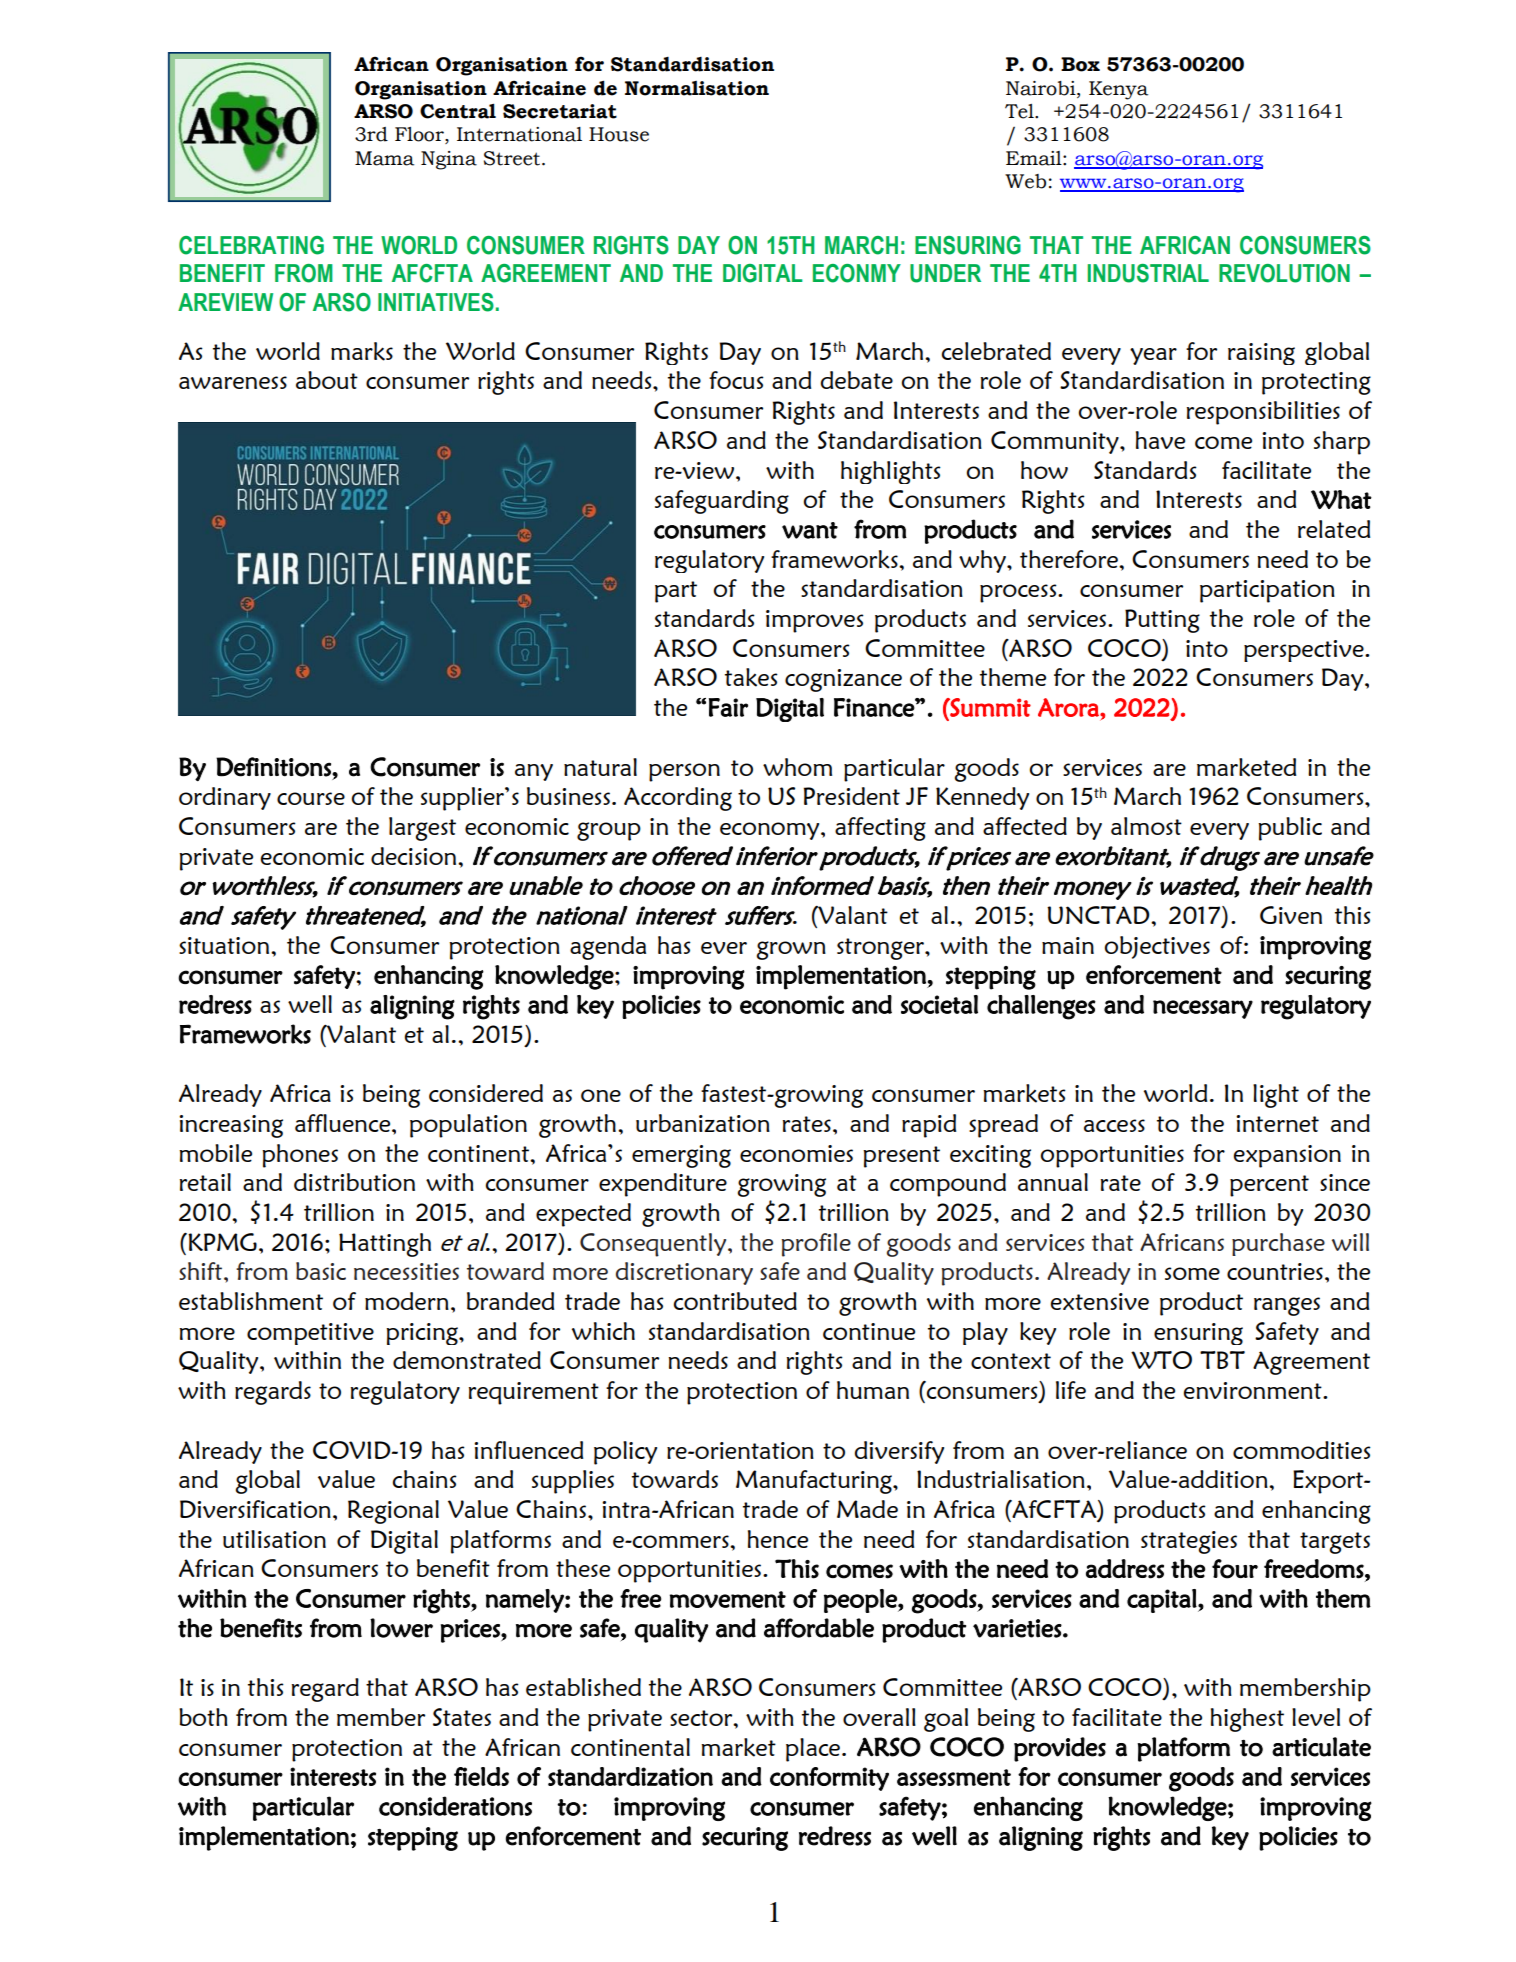  What do you see at coordinates (384, 158) in the page?
I see `Mama` at bounding box center [384, 158].
